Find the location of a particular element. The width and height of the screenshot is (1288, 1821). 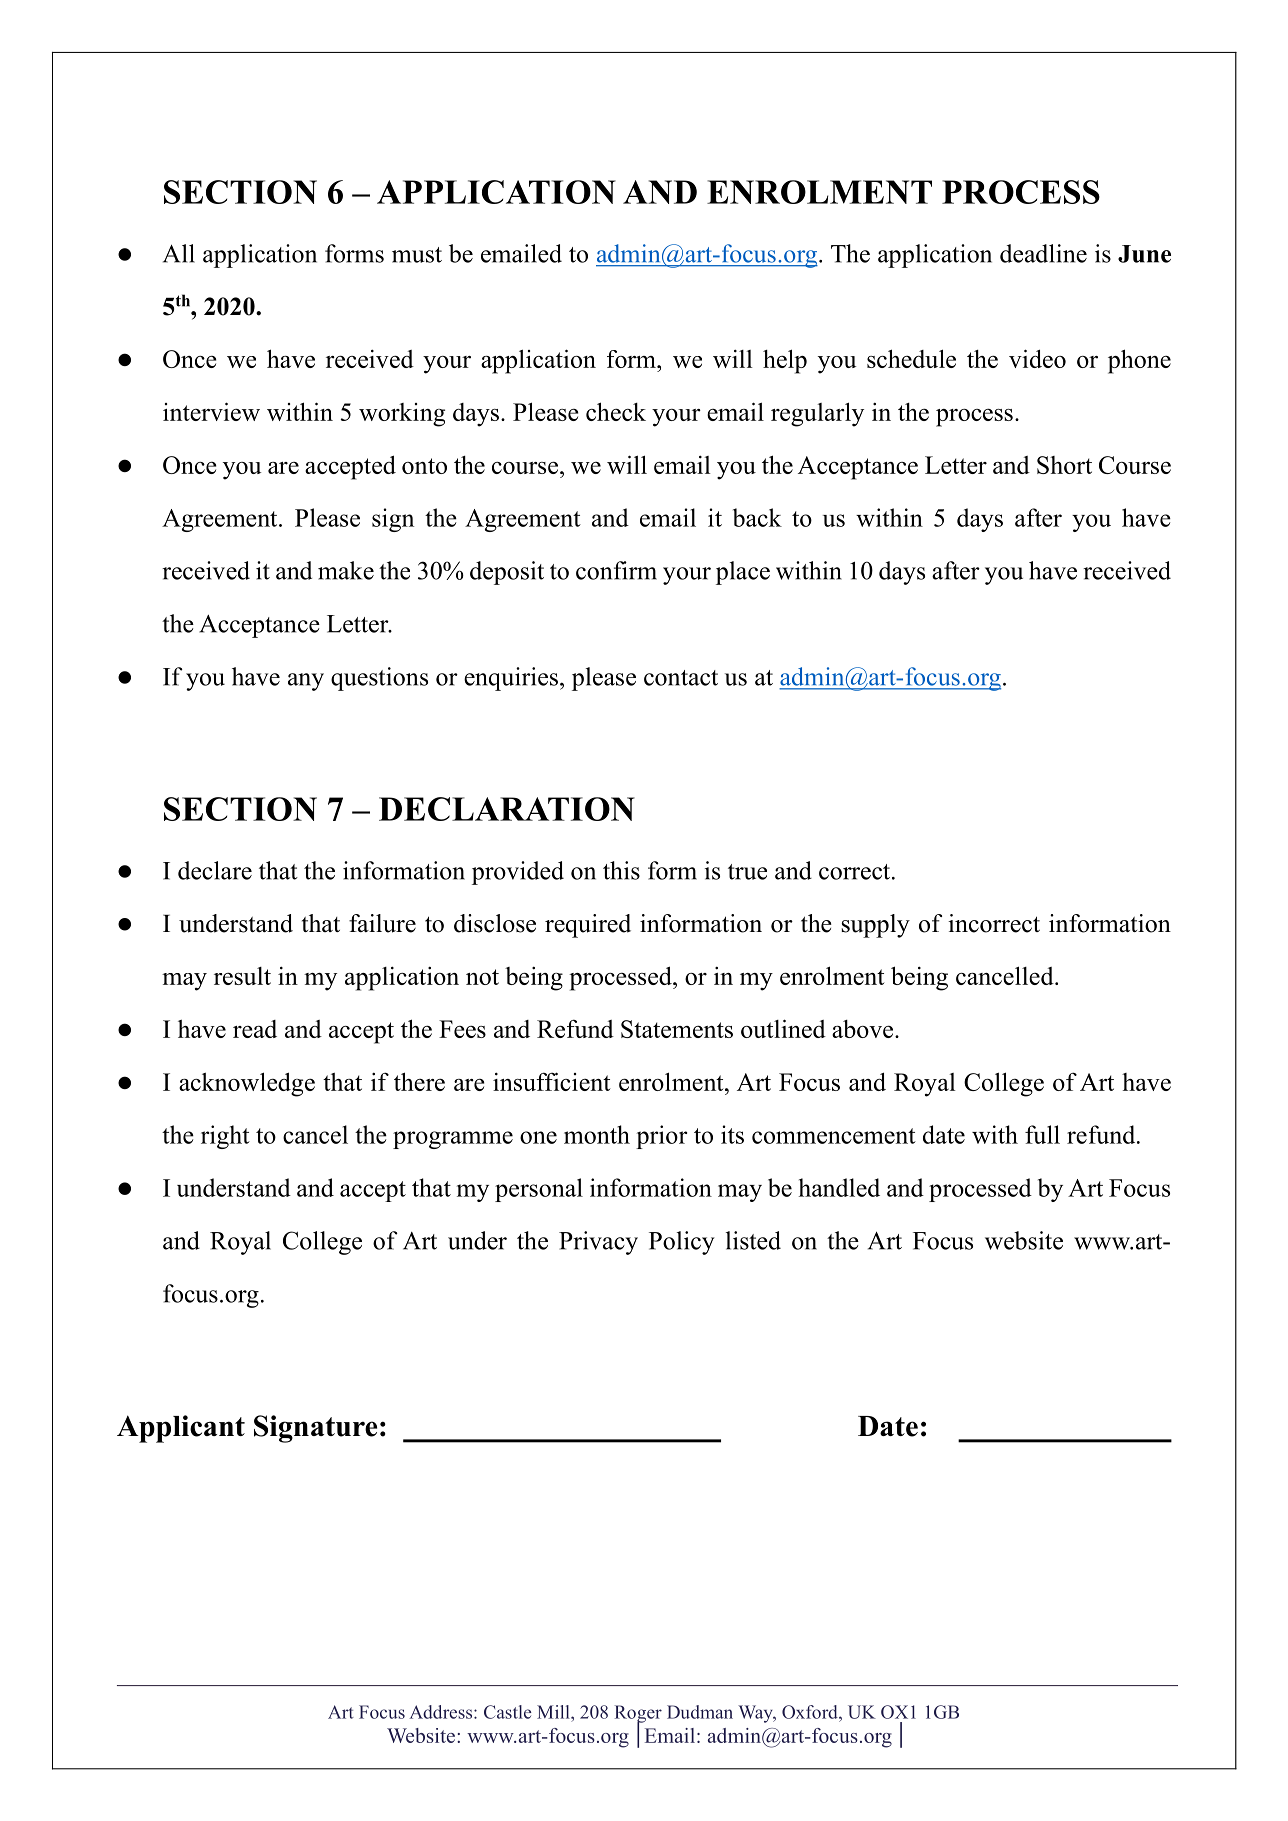

help is located at coordinates (785, 361).
